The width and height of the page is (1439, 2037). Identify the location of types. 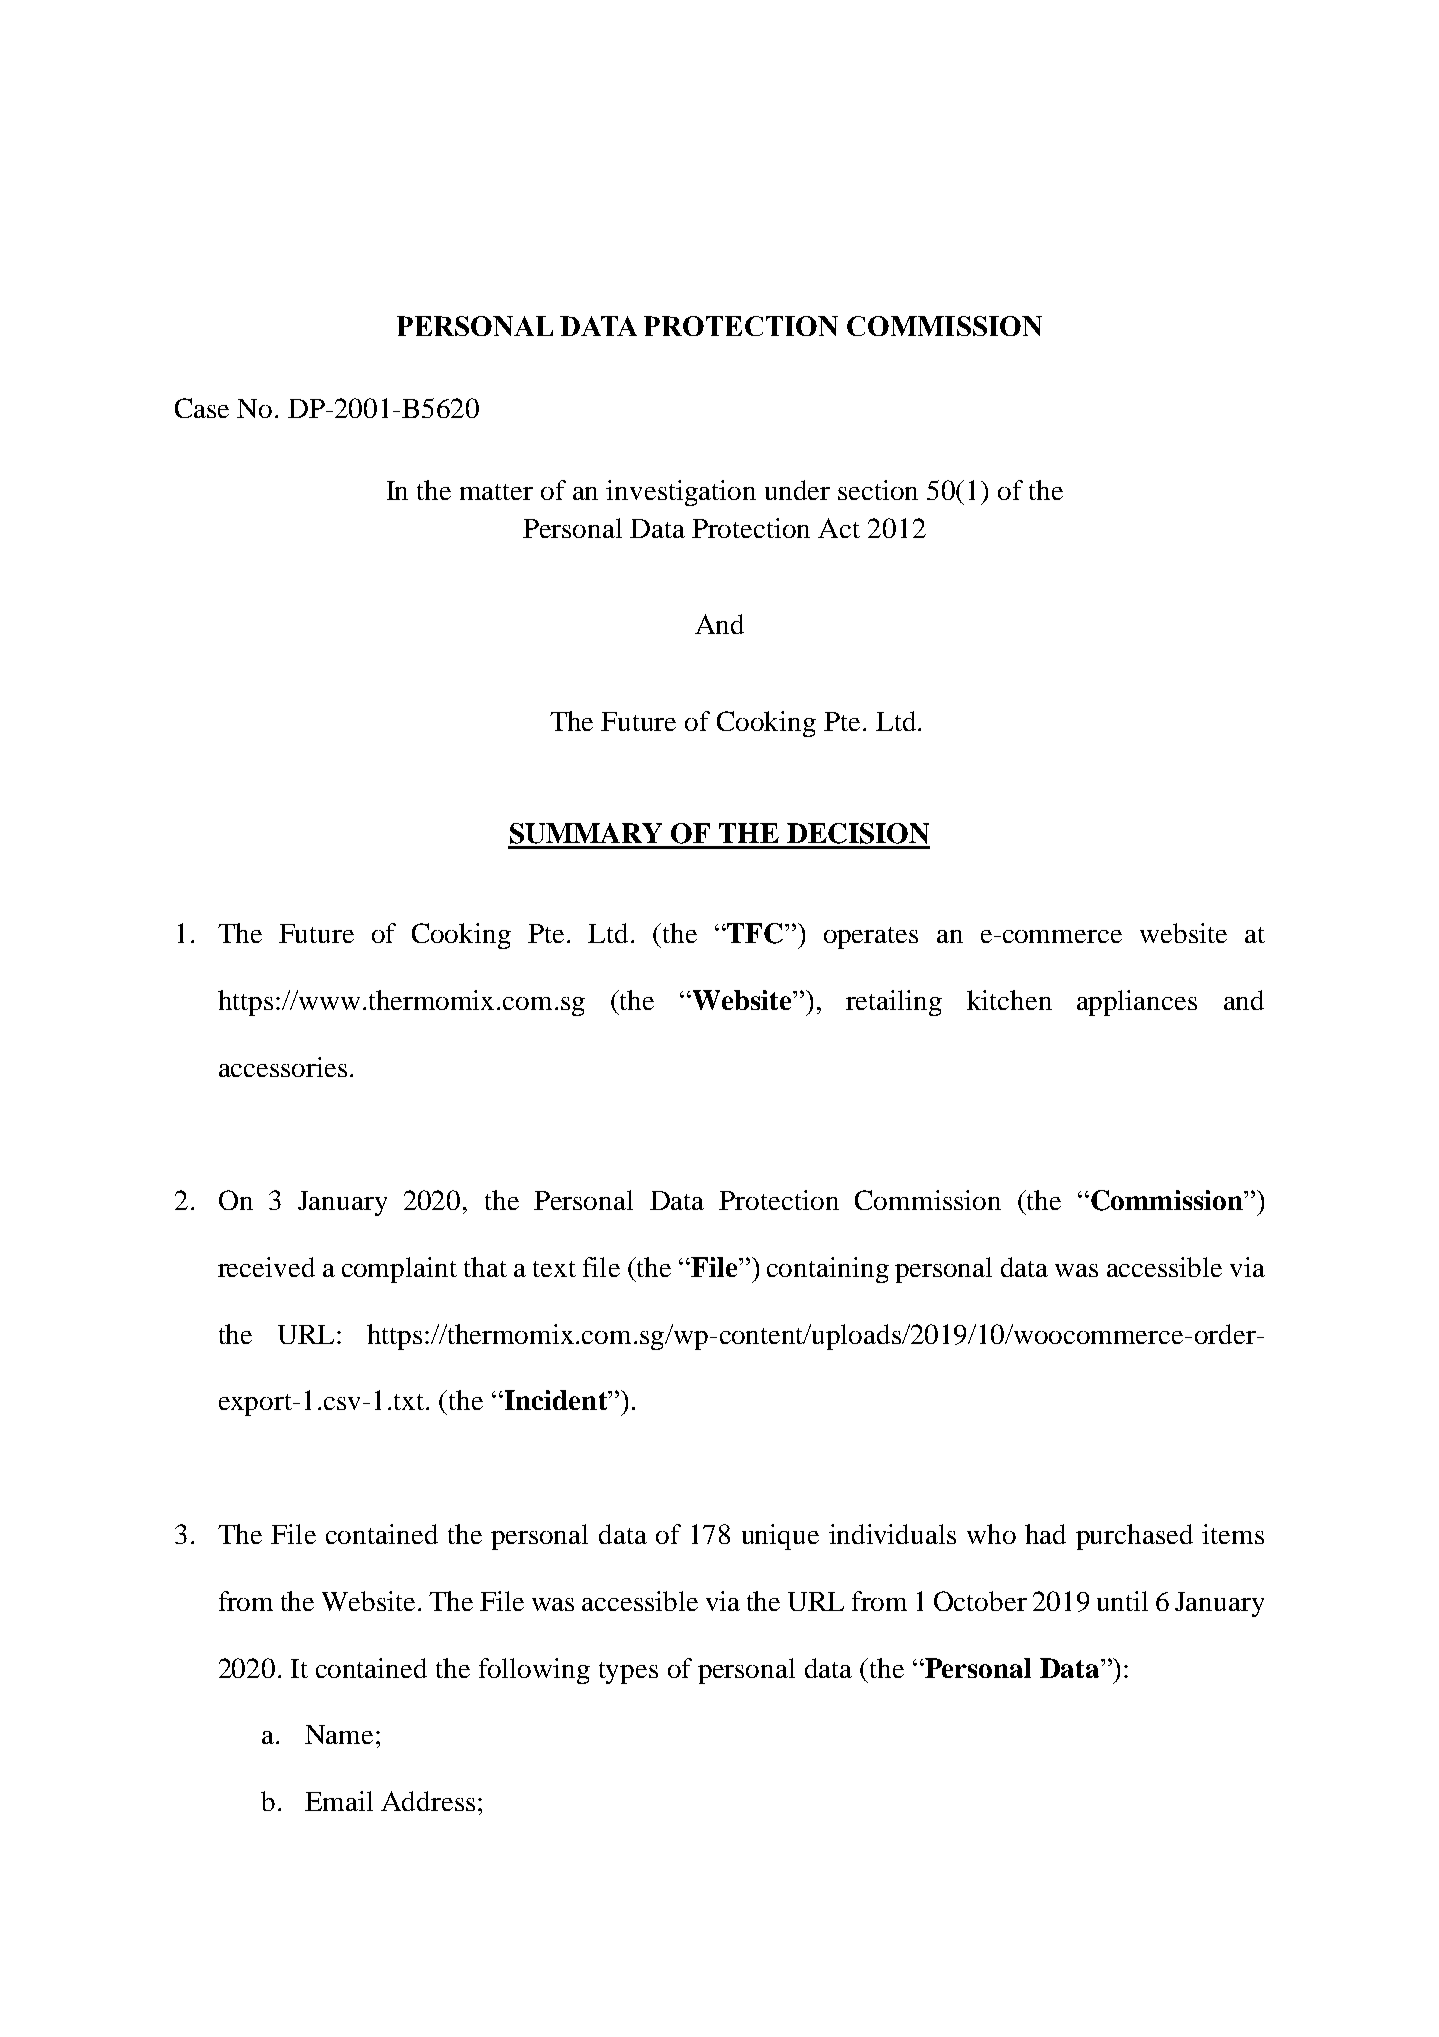
(628, 1673).
